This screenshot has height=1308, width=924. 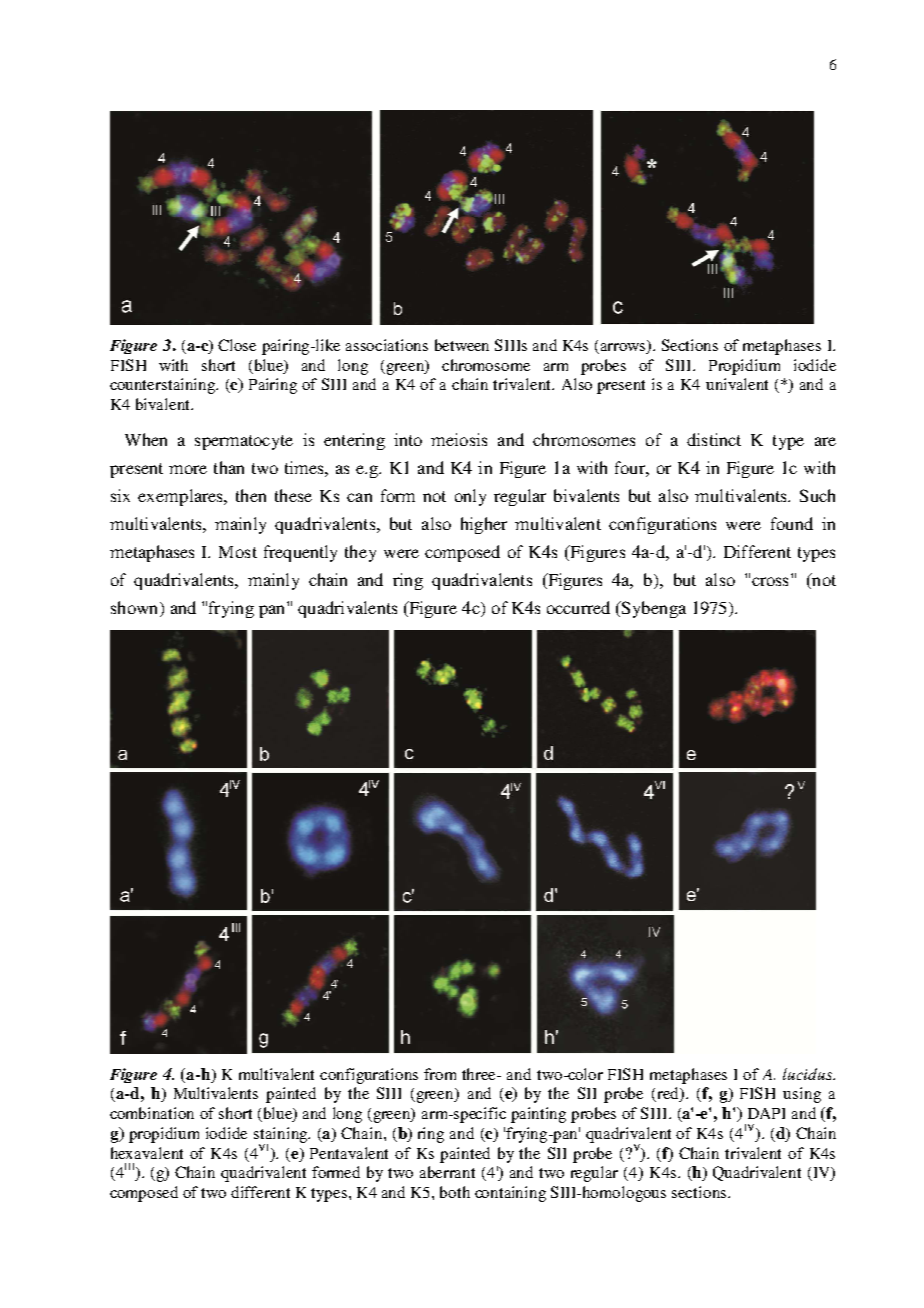 What do you see at coordinates (770, 581) in the screenshot?
I see `cross` at bounding box center [770, 581].
